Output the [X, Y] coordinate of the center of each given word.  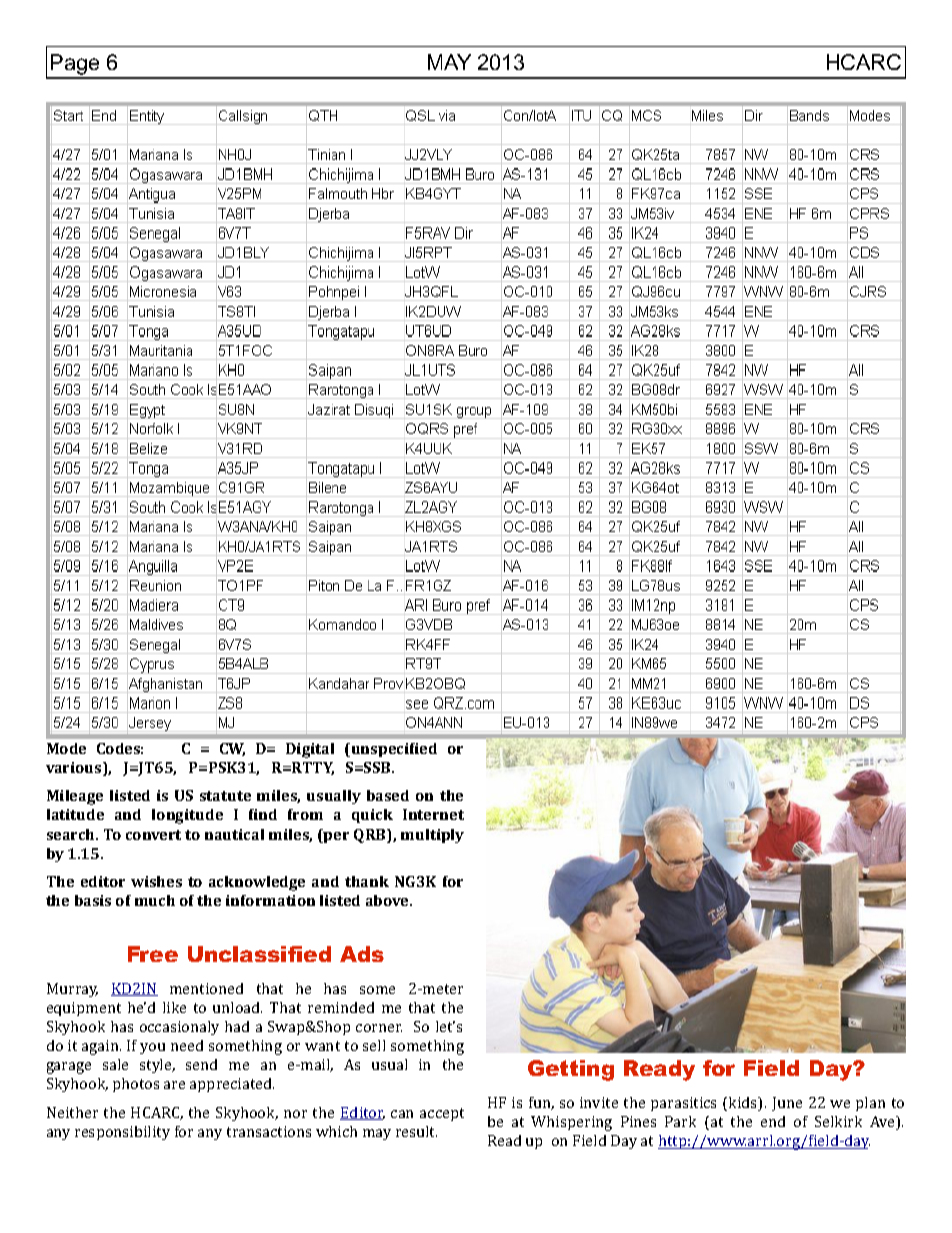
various [75, 769]
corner [379, 1028]
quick [372, 816]
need [187, 1045]
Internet [433, 814]
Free [153, 954]
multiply [432, 836]
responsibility [122, 1133]
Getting [571, 1070]
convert [153, 835]
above [388, 900]
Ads [362, 954]
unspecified [393, 750]
